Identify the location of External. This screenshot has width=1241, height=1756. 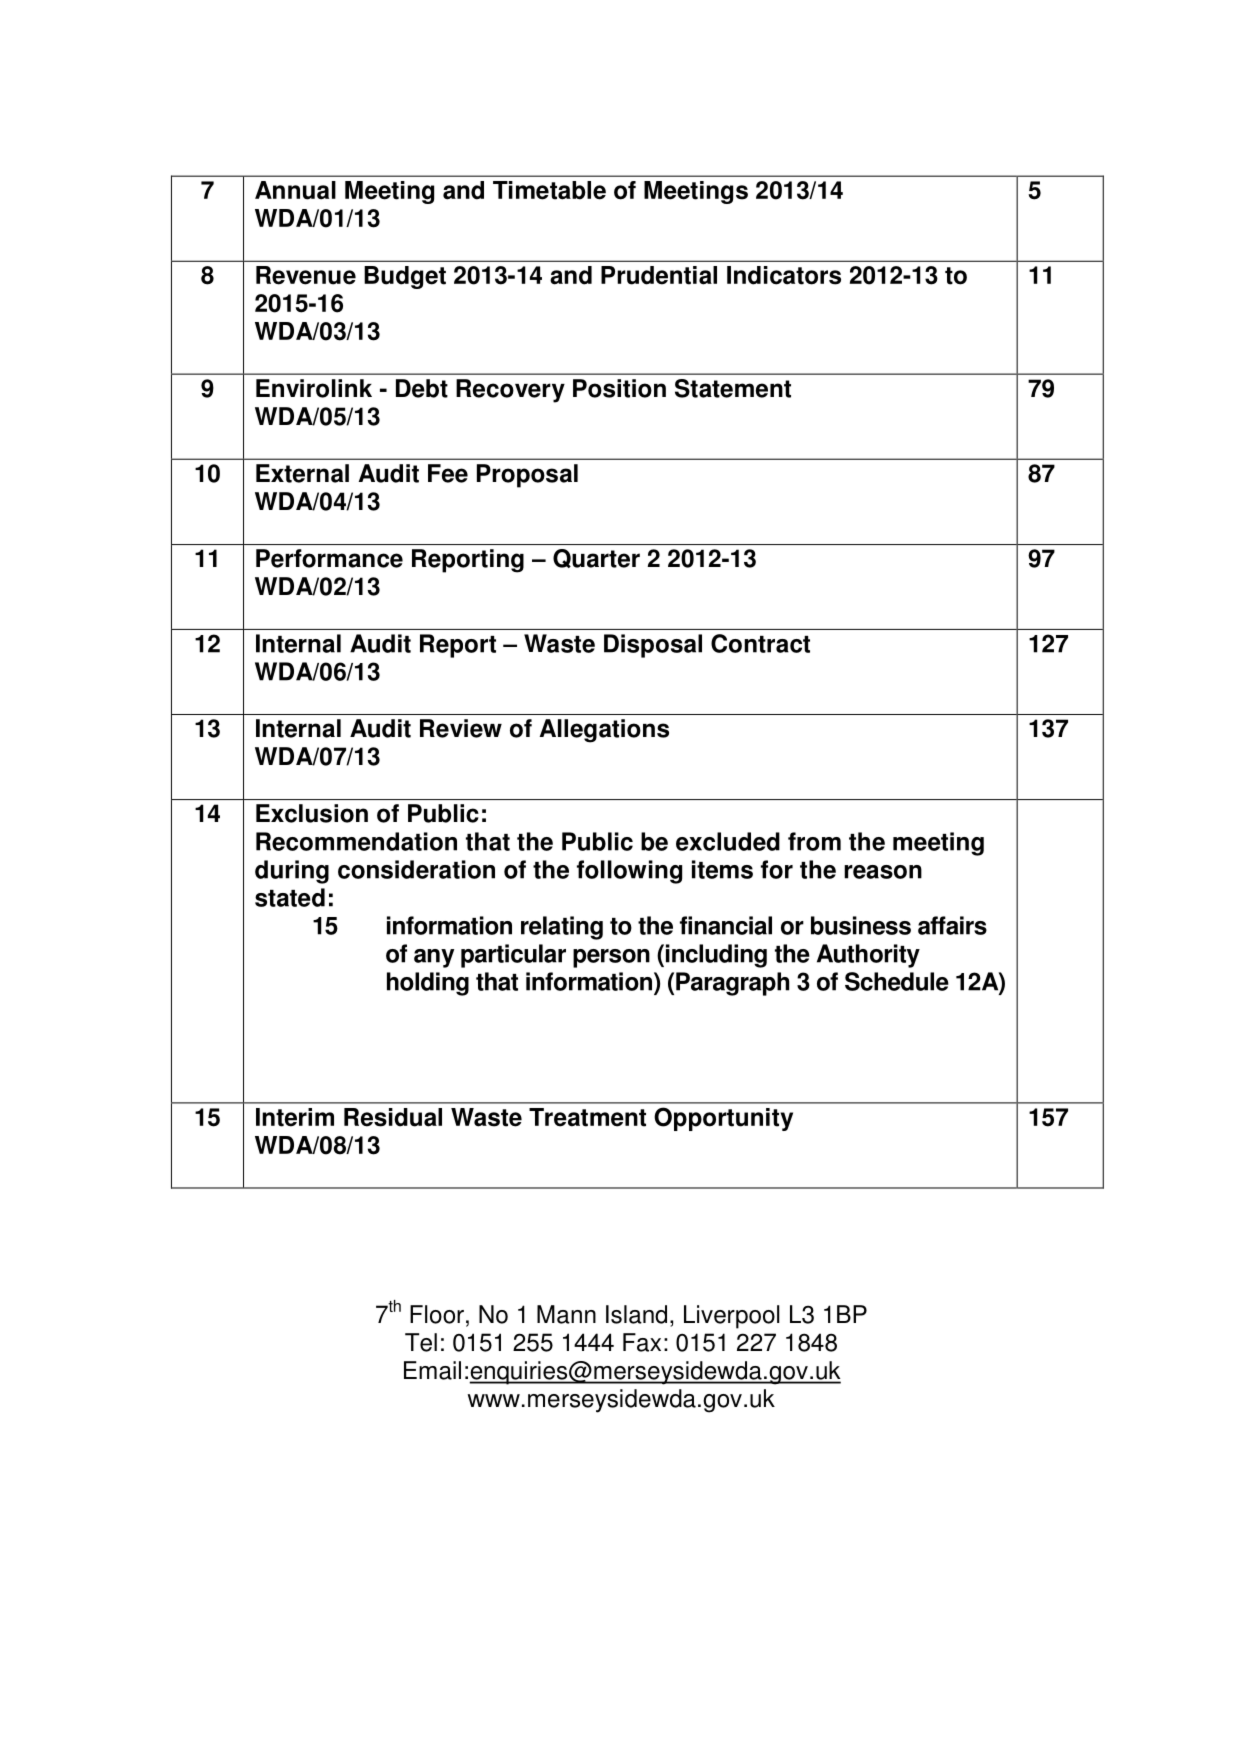
(302, 473).
